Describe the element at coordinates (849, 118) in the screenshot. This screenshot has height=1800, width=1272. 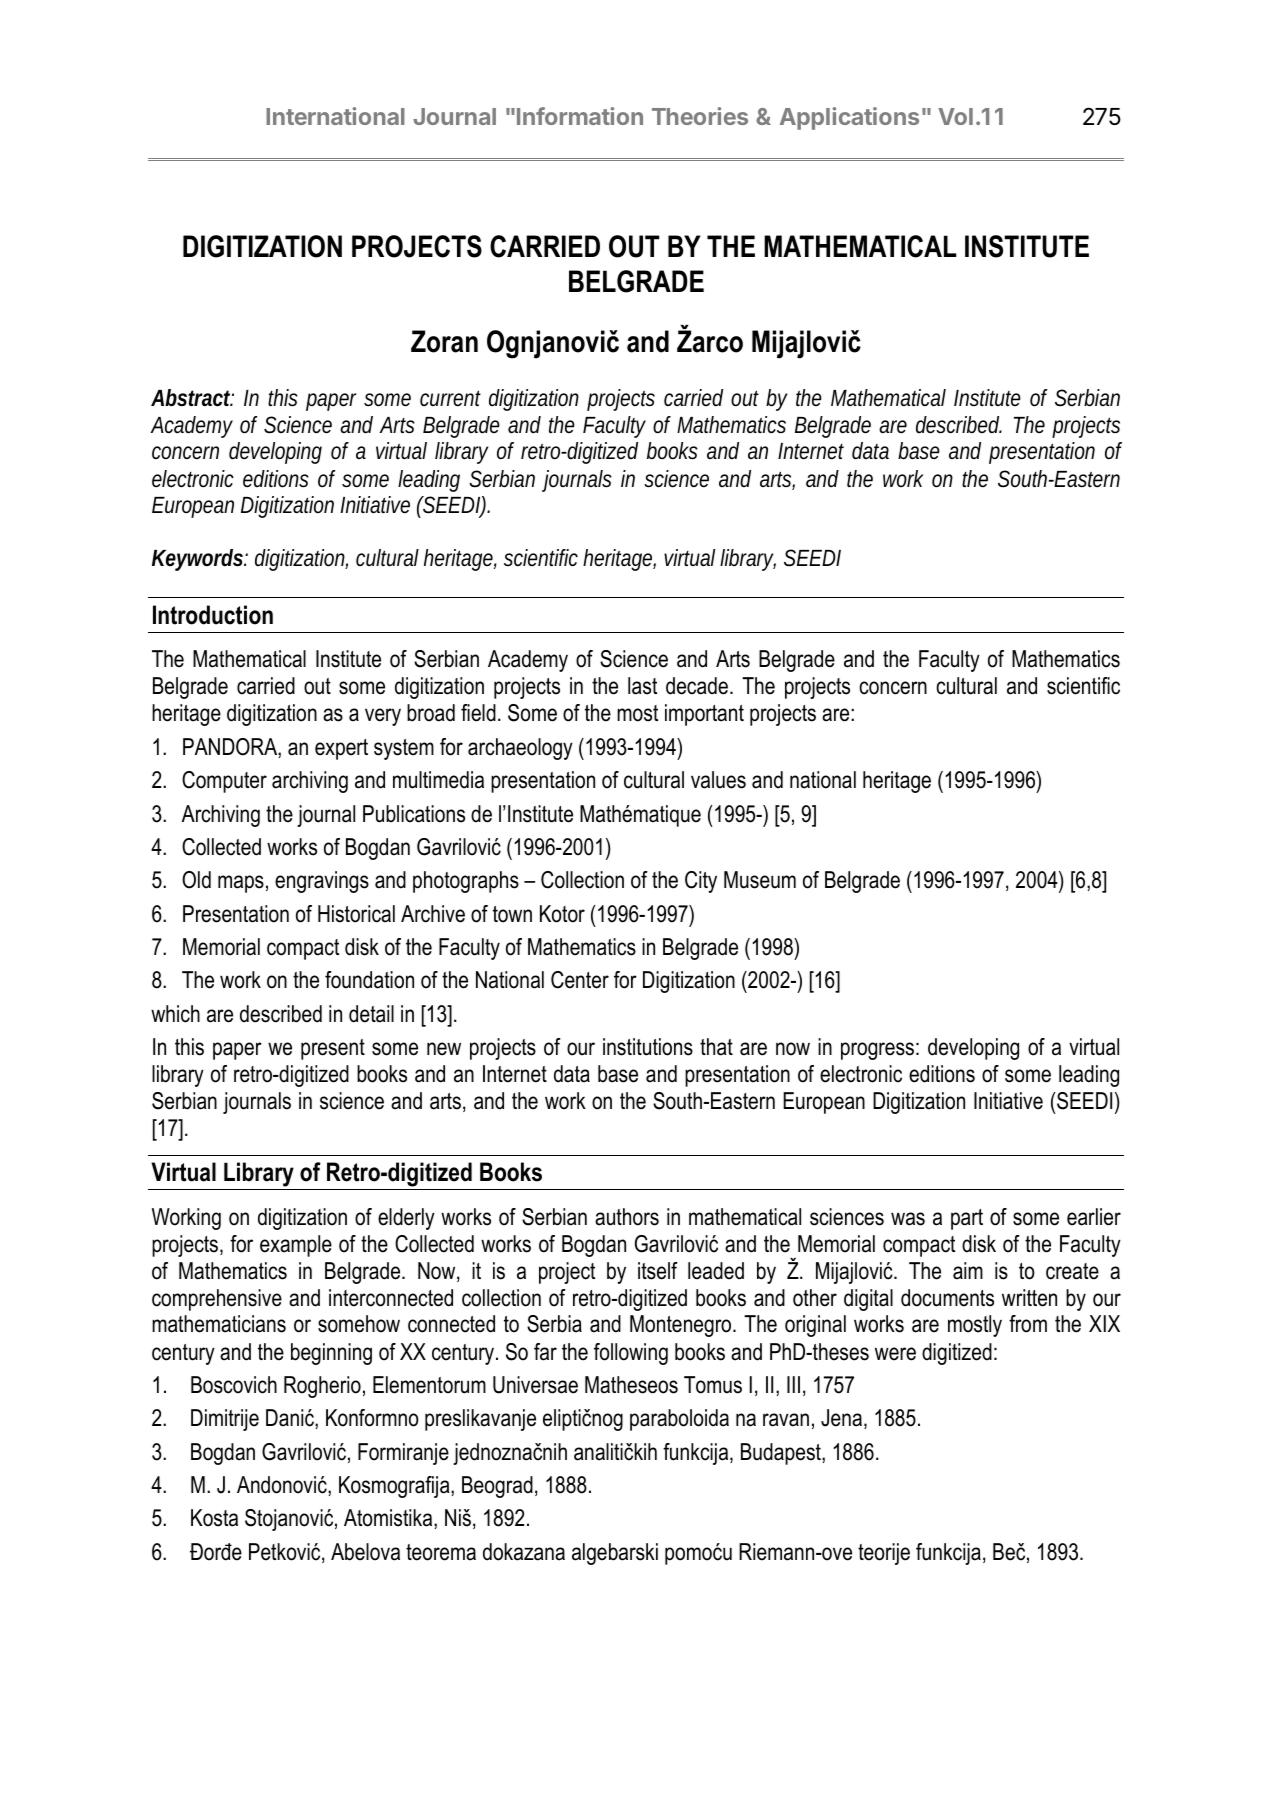
I see `Applications` at that location.
